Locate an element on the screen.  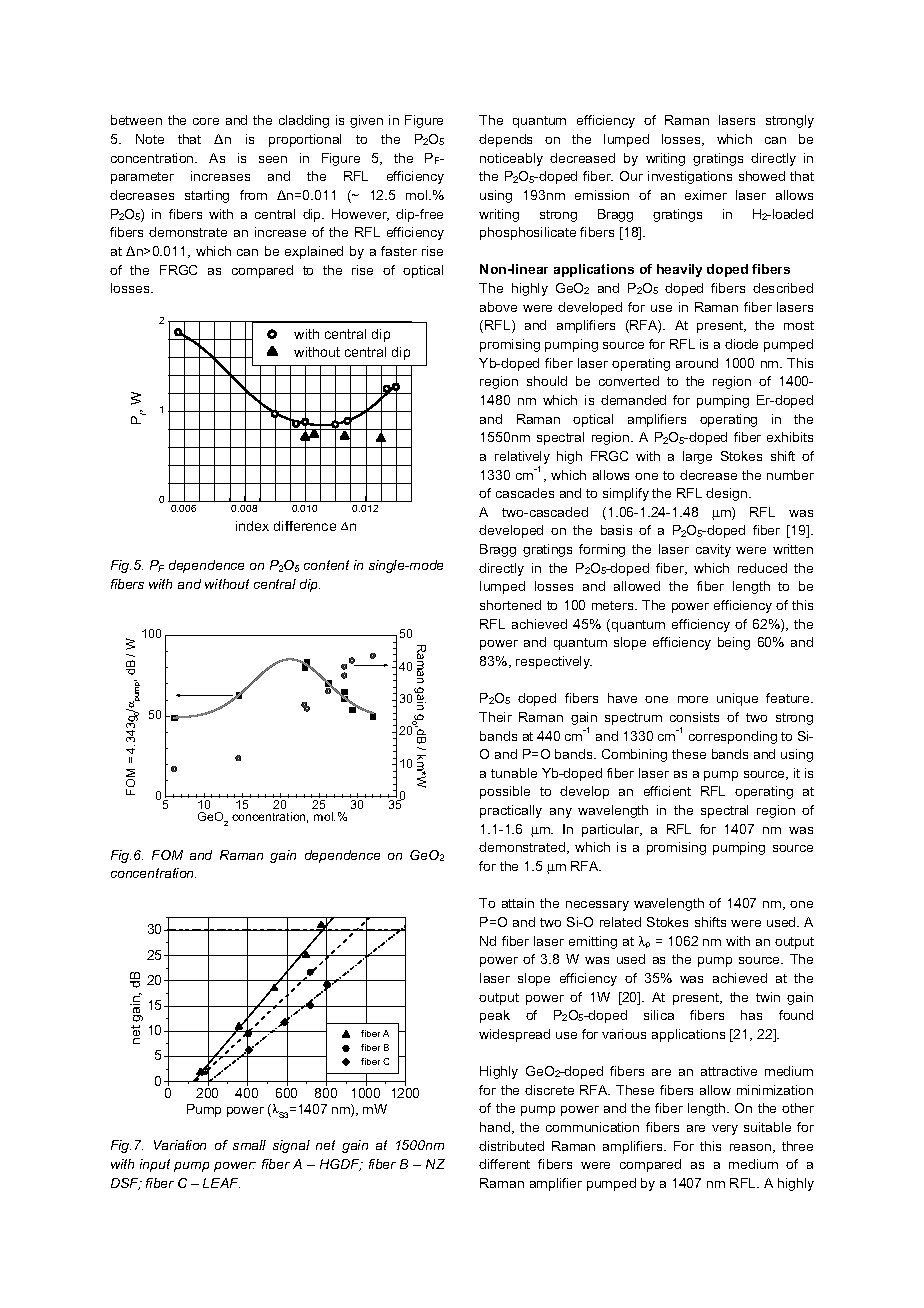
Variation is located at coordinates (180, 1145).
